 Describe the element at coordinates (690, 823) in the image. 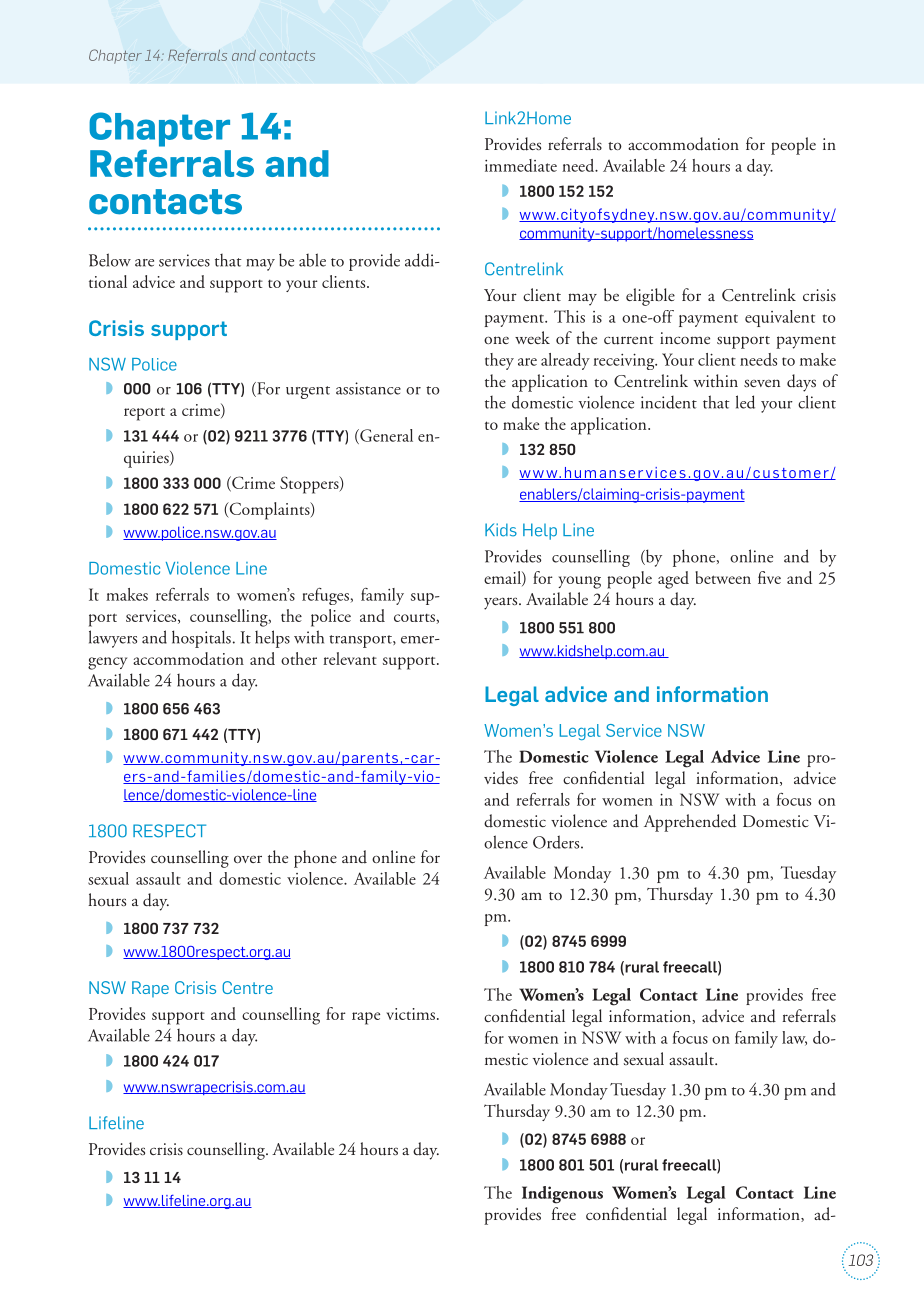

I see `Apprehended` at that location.
